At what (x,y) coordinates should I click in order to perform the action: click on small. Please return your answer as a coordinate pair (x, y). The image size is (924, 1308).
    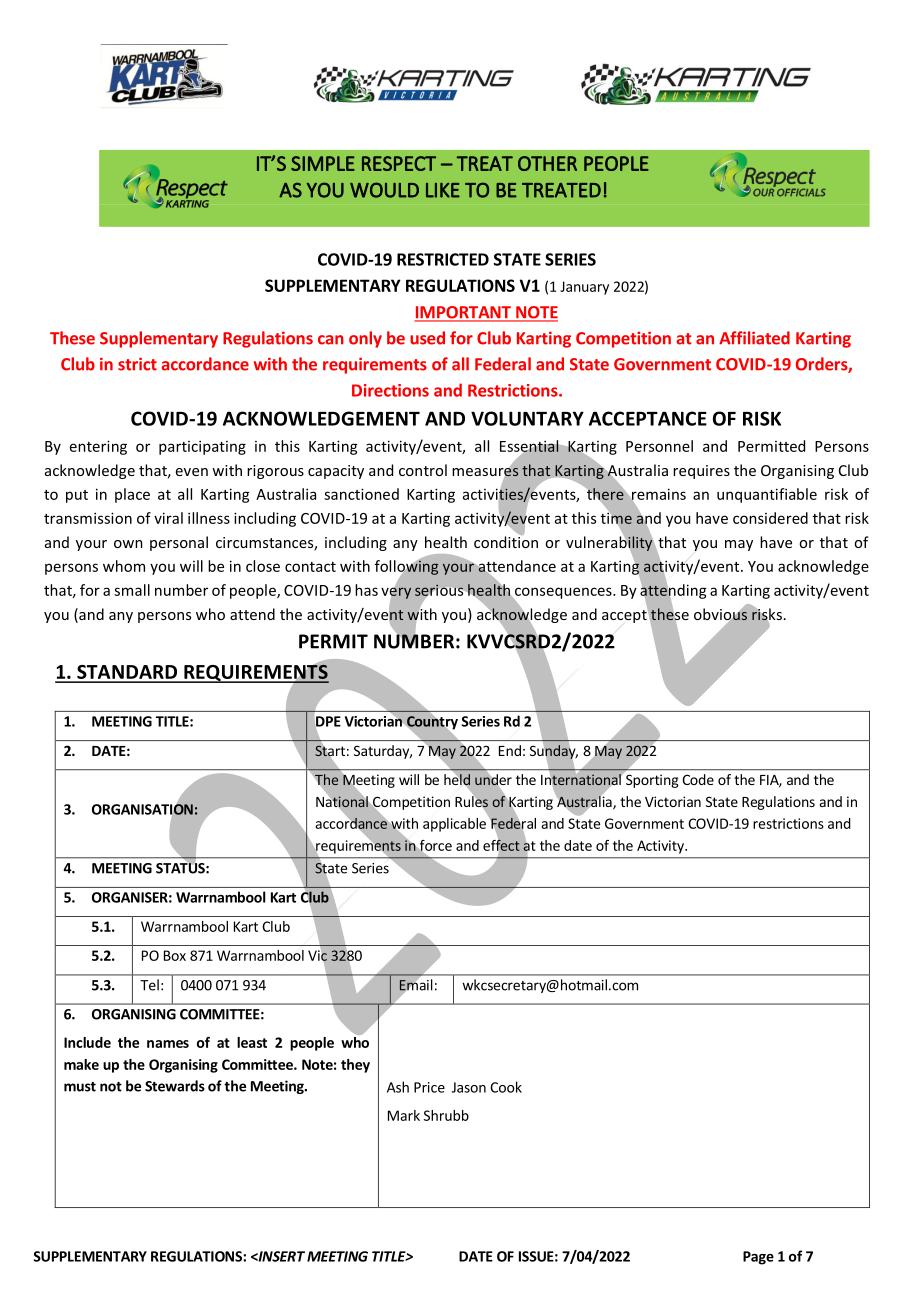
    Looking at the image, I should click on (132, 590).
